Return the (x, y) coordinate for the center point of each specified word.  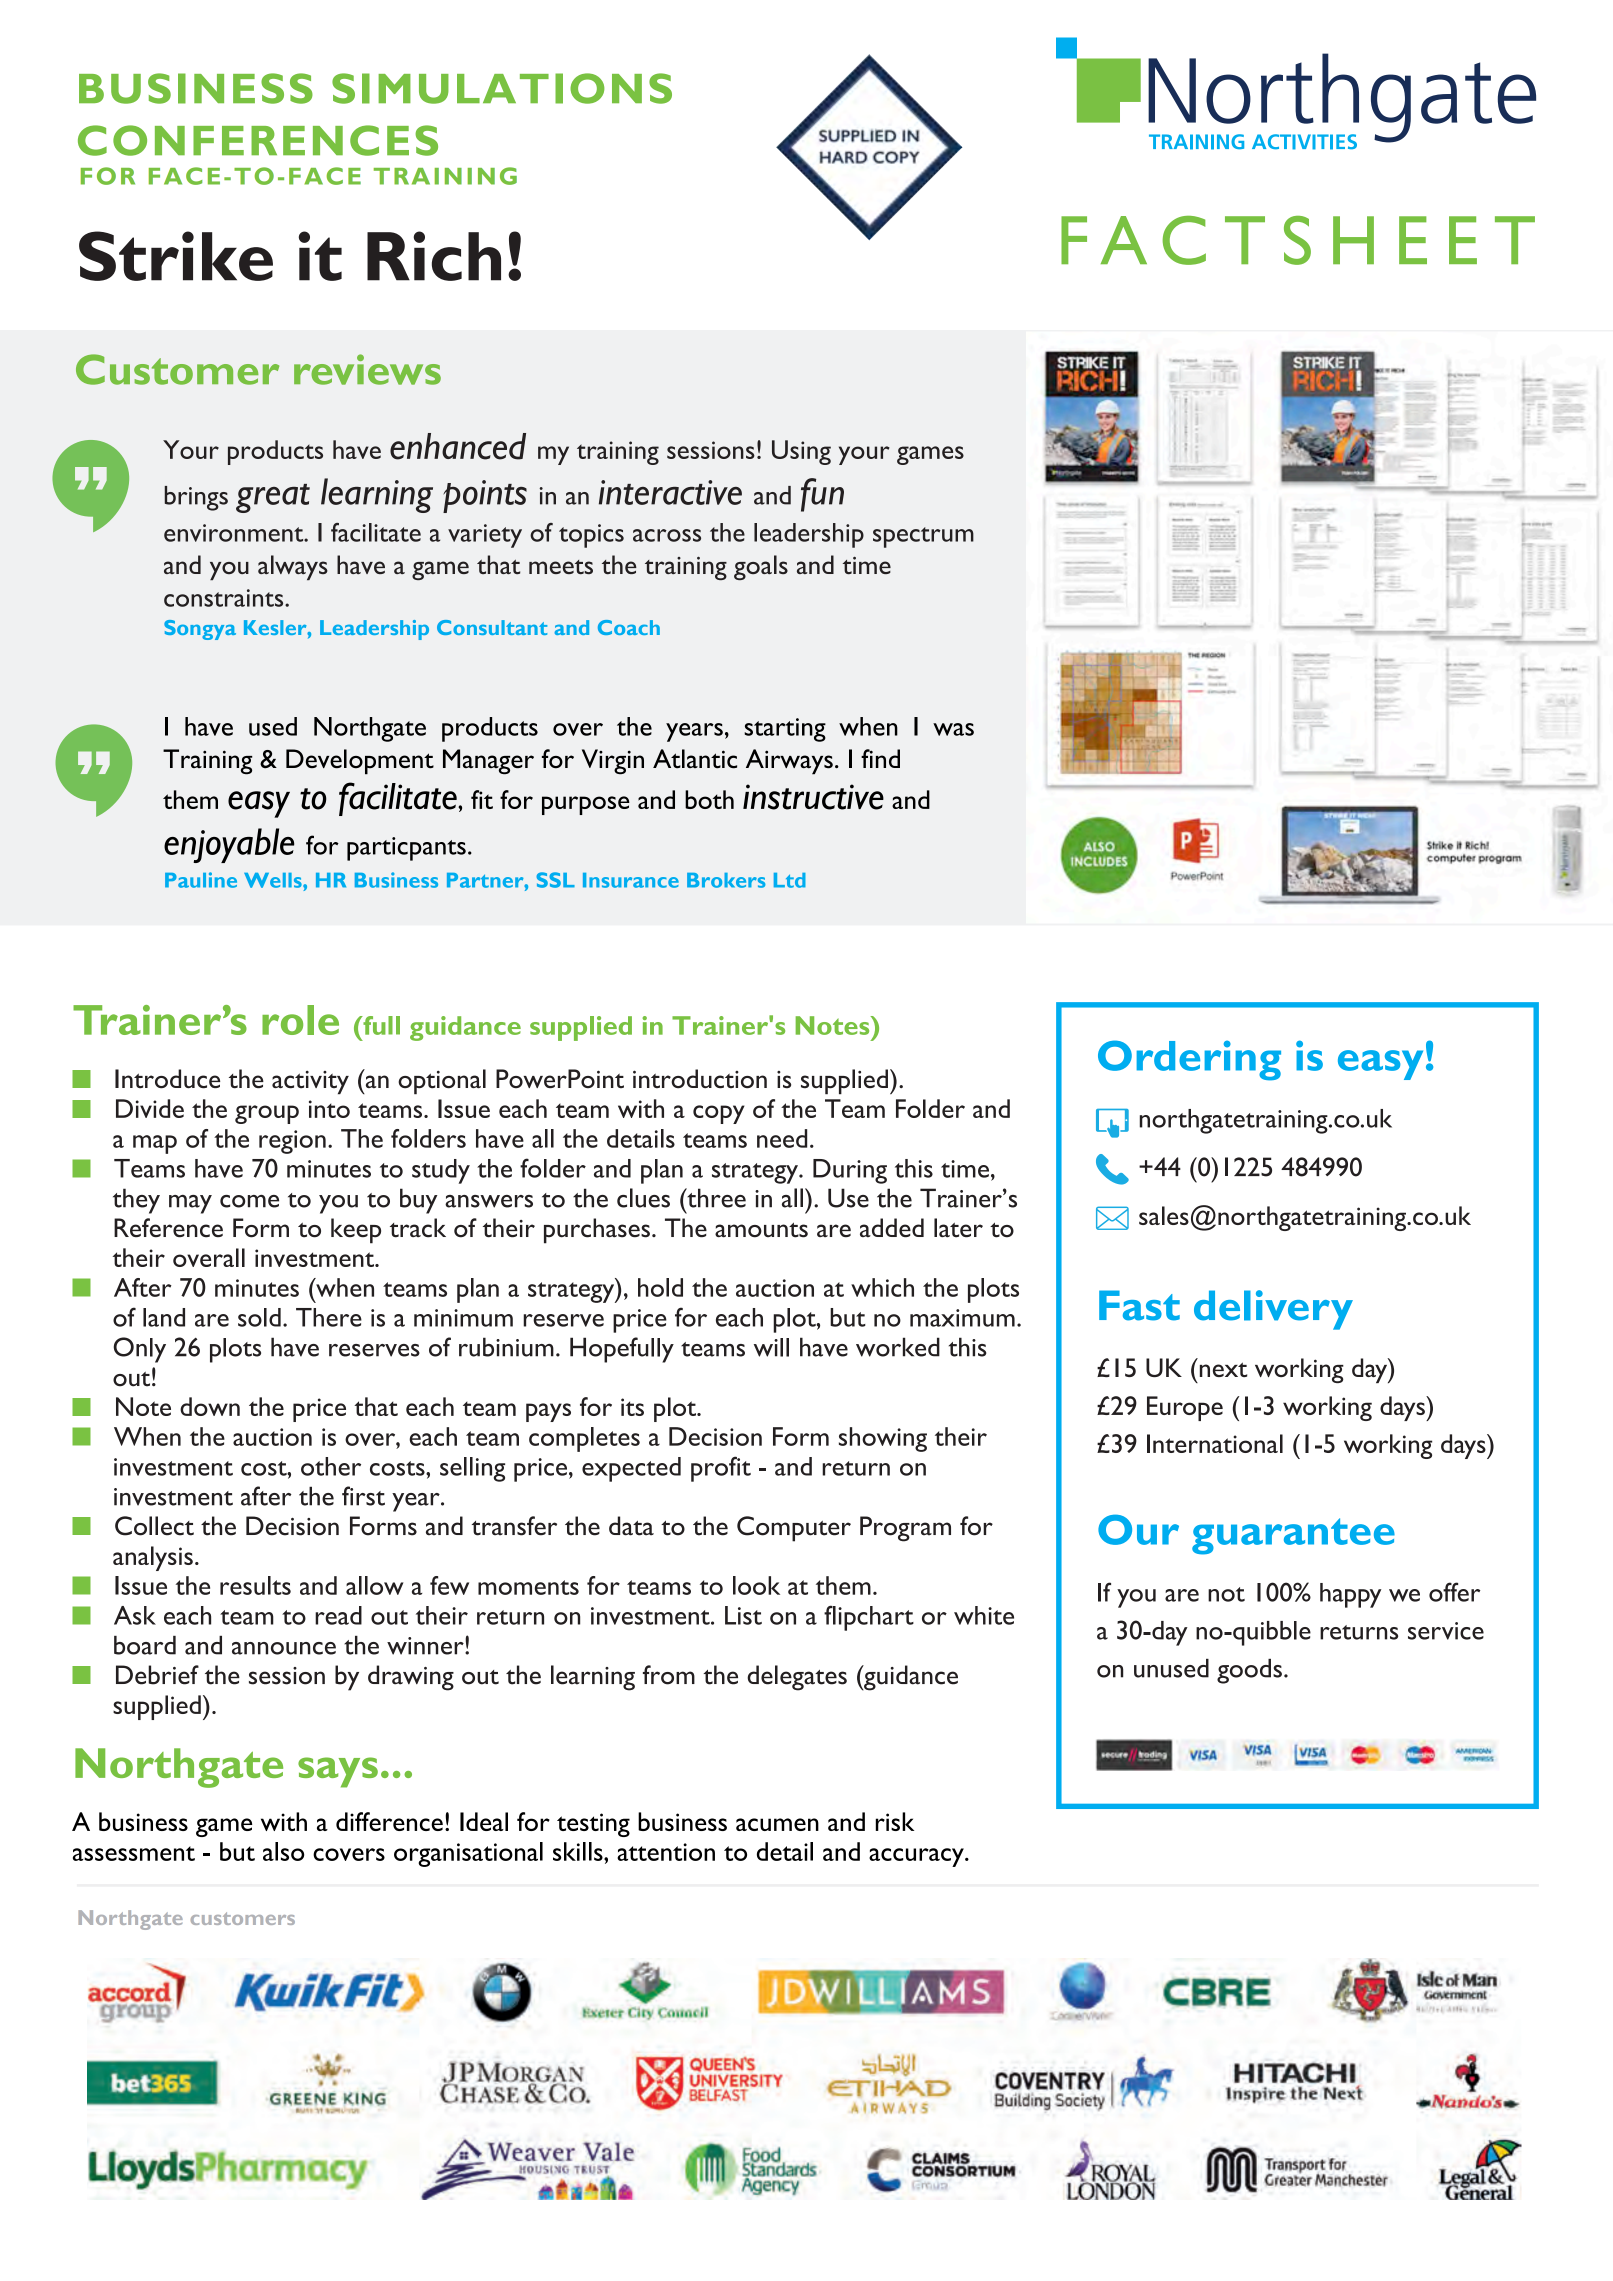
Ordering (1189, 1060)
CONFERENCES (258, 140)
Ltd (790, 880)
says (338, 1772)
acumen (777, 1824)
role (300, 1020)
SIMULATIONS (502, 88)
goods (1249, 1671)
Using (801, 452)
